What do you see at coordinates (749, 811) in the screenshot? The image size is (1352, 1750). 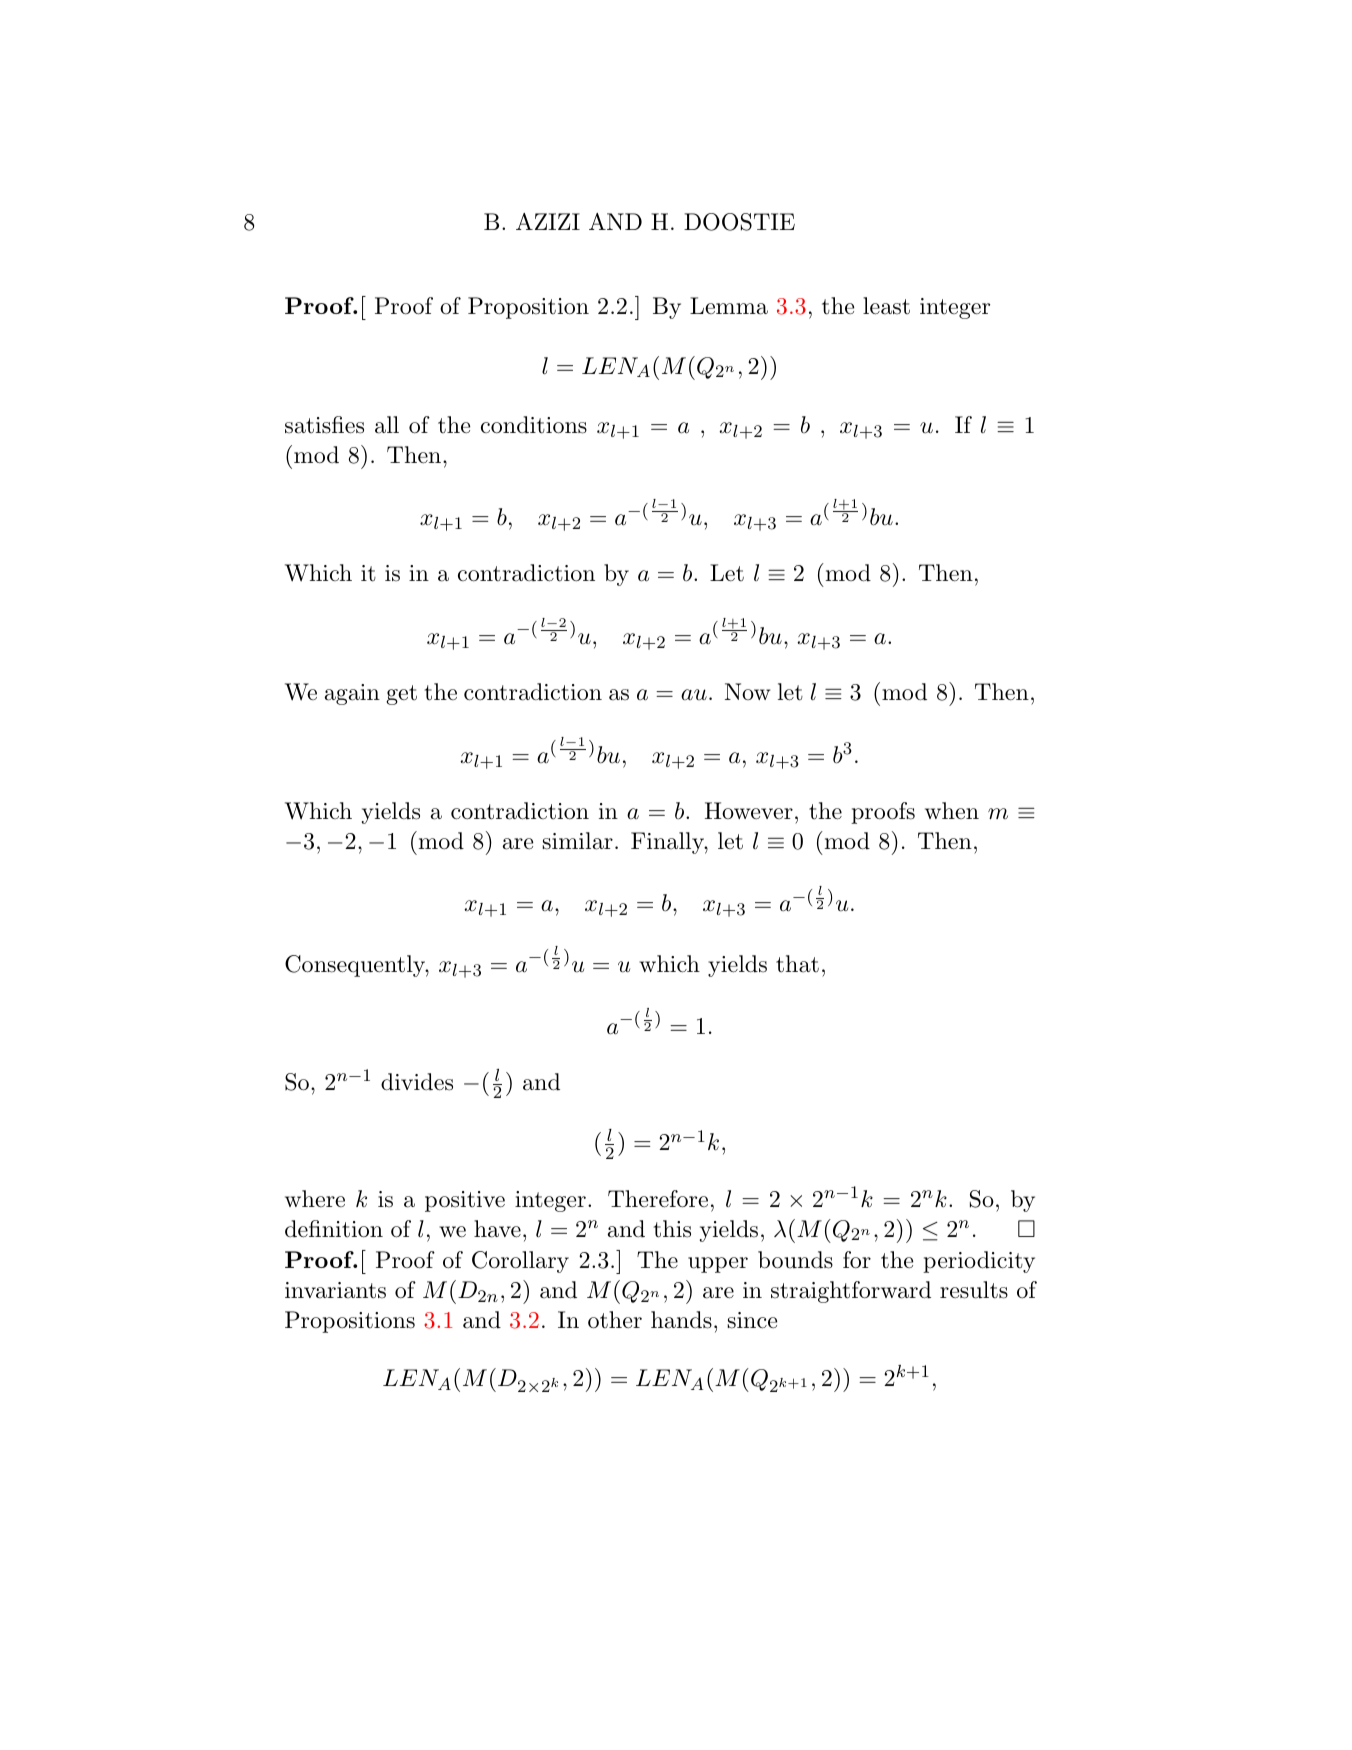 I see `However` at bounding box center [749, 811].
